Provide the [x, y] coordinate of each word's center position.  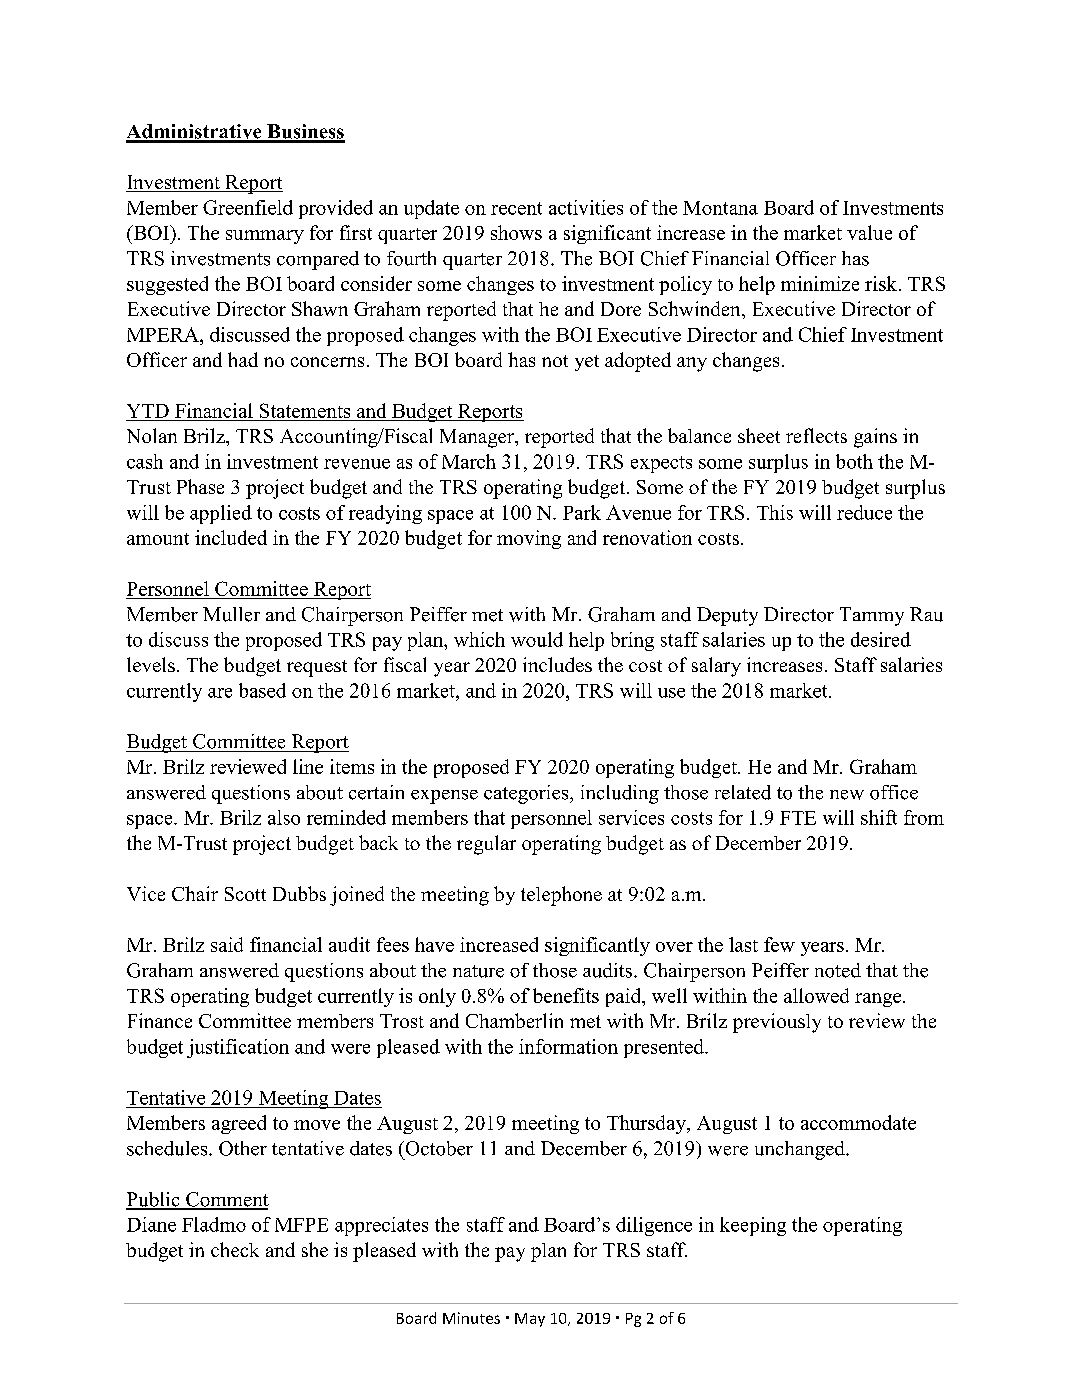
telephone [561, 896]
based [262, 690]
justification [238, 1048]
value [869, 232]
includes [557, 664]
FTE [798, 818]
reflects [816, 435]
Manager [478, 438]
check [235, 1249]
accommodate [858, 1122]
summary [265, 237]
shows [516, 232]
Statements [305, 412]
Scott [245, 894]
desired [881, 639]
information [568, 1046]
